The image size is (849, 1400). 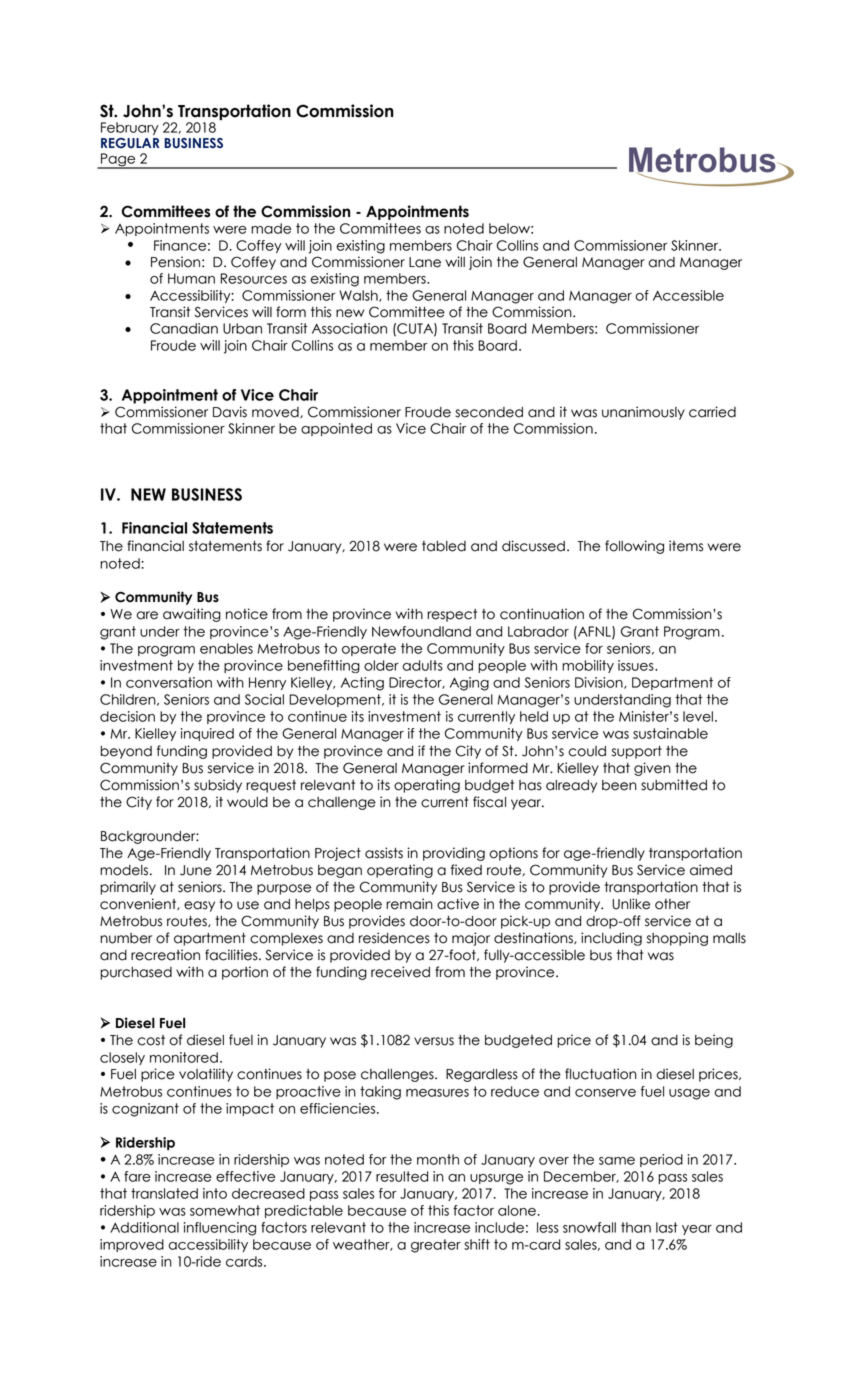 I want to click on REGULAR, so click(x=130, y=143).
